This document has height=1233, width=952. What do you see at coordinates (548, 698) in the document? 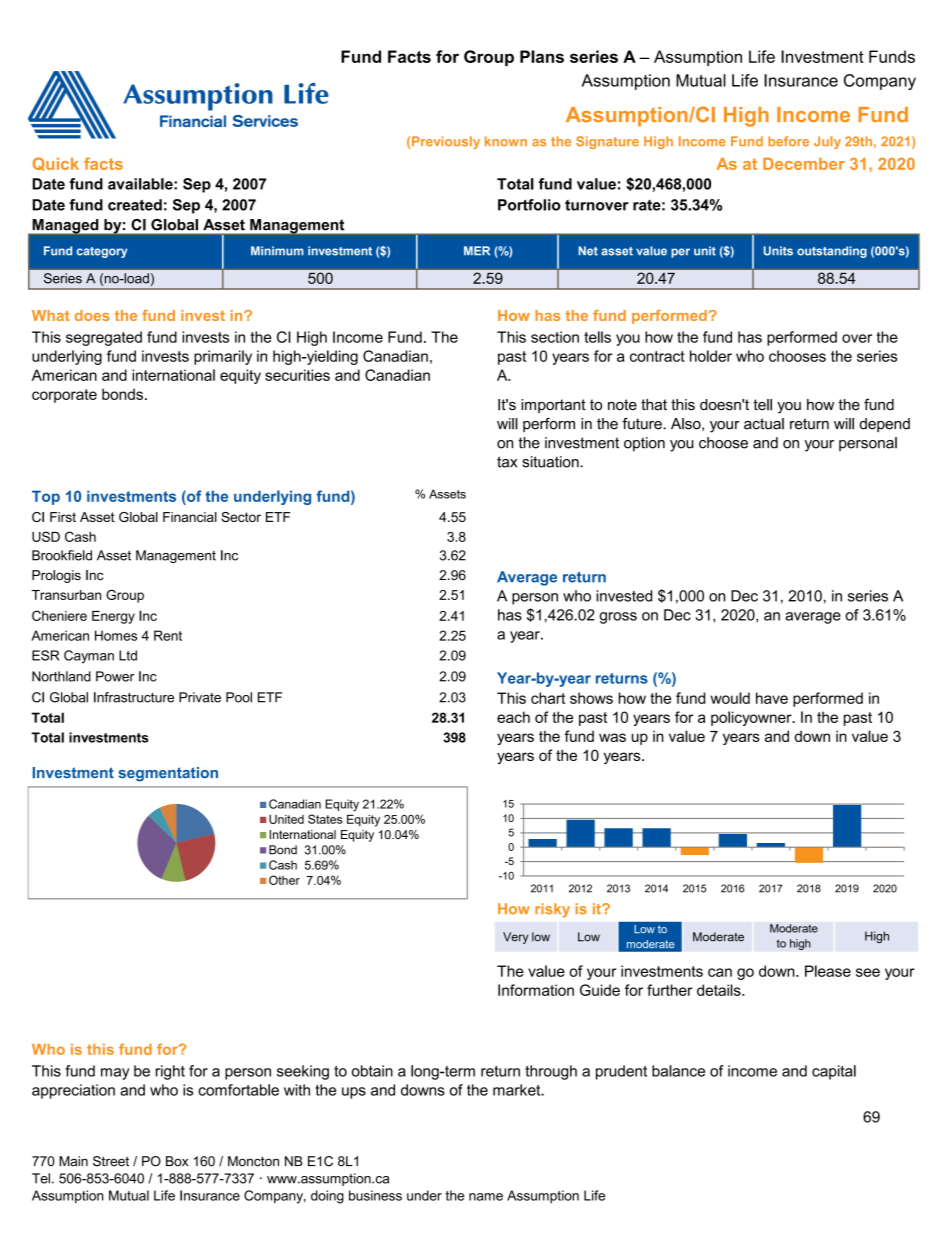
I see `chart` at bounding box center [548, 698].
